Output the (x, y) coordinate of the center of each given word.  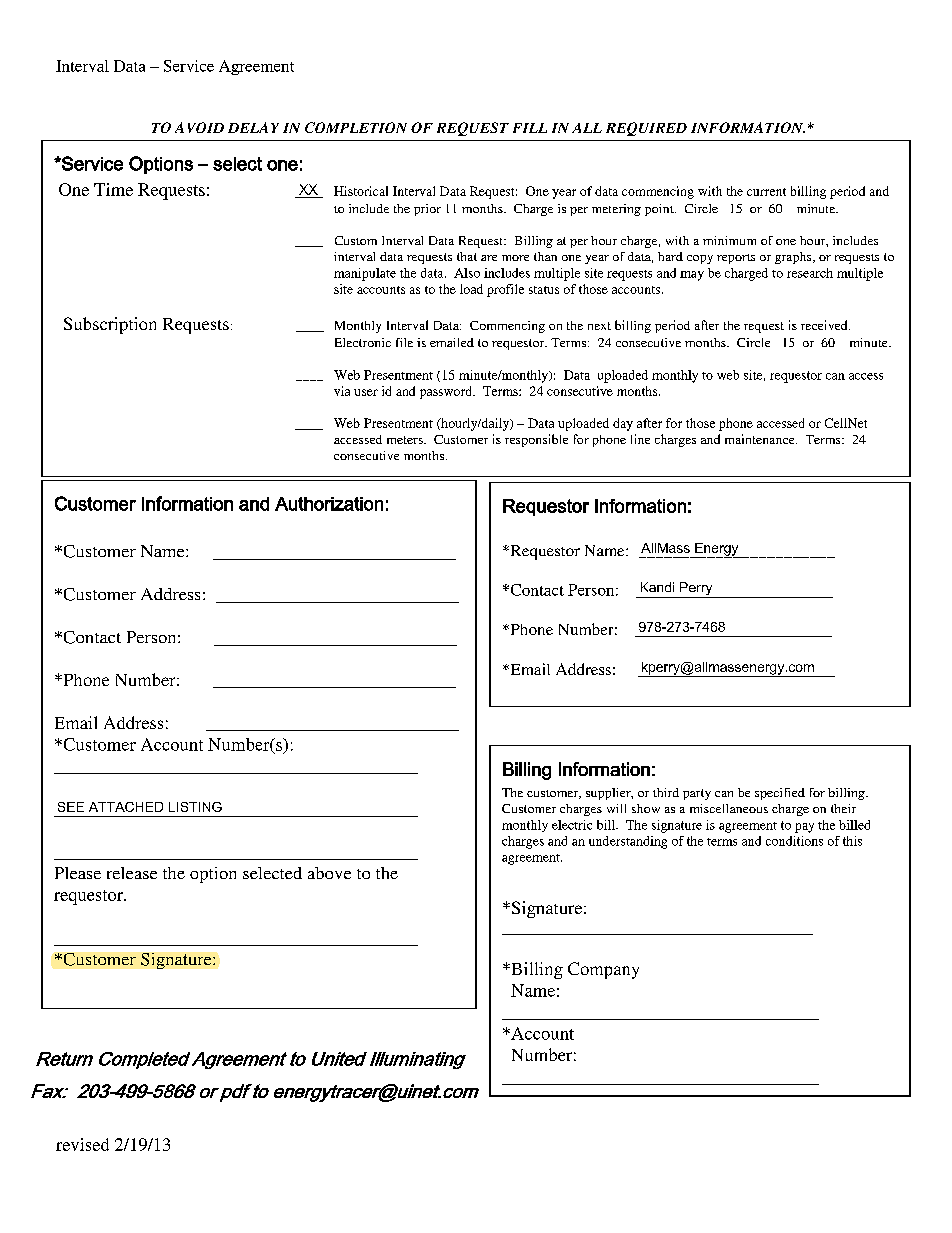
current (766, 192)
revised (82, 1144)
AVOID (199, 127)
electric (572, 825)
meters (406, 440)
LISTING (195, 807)
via (342, 391)
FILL (530, 128)
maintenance (761, 439)
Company (603, 970)
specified (780, 794)
